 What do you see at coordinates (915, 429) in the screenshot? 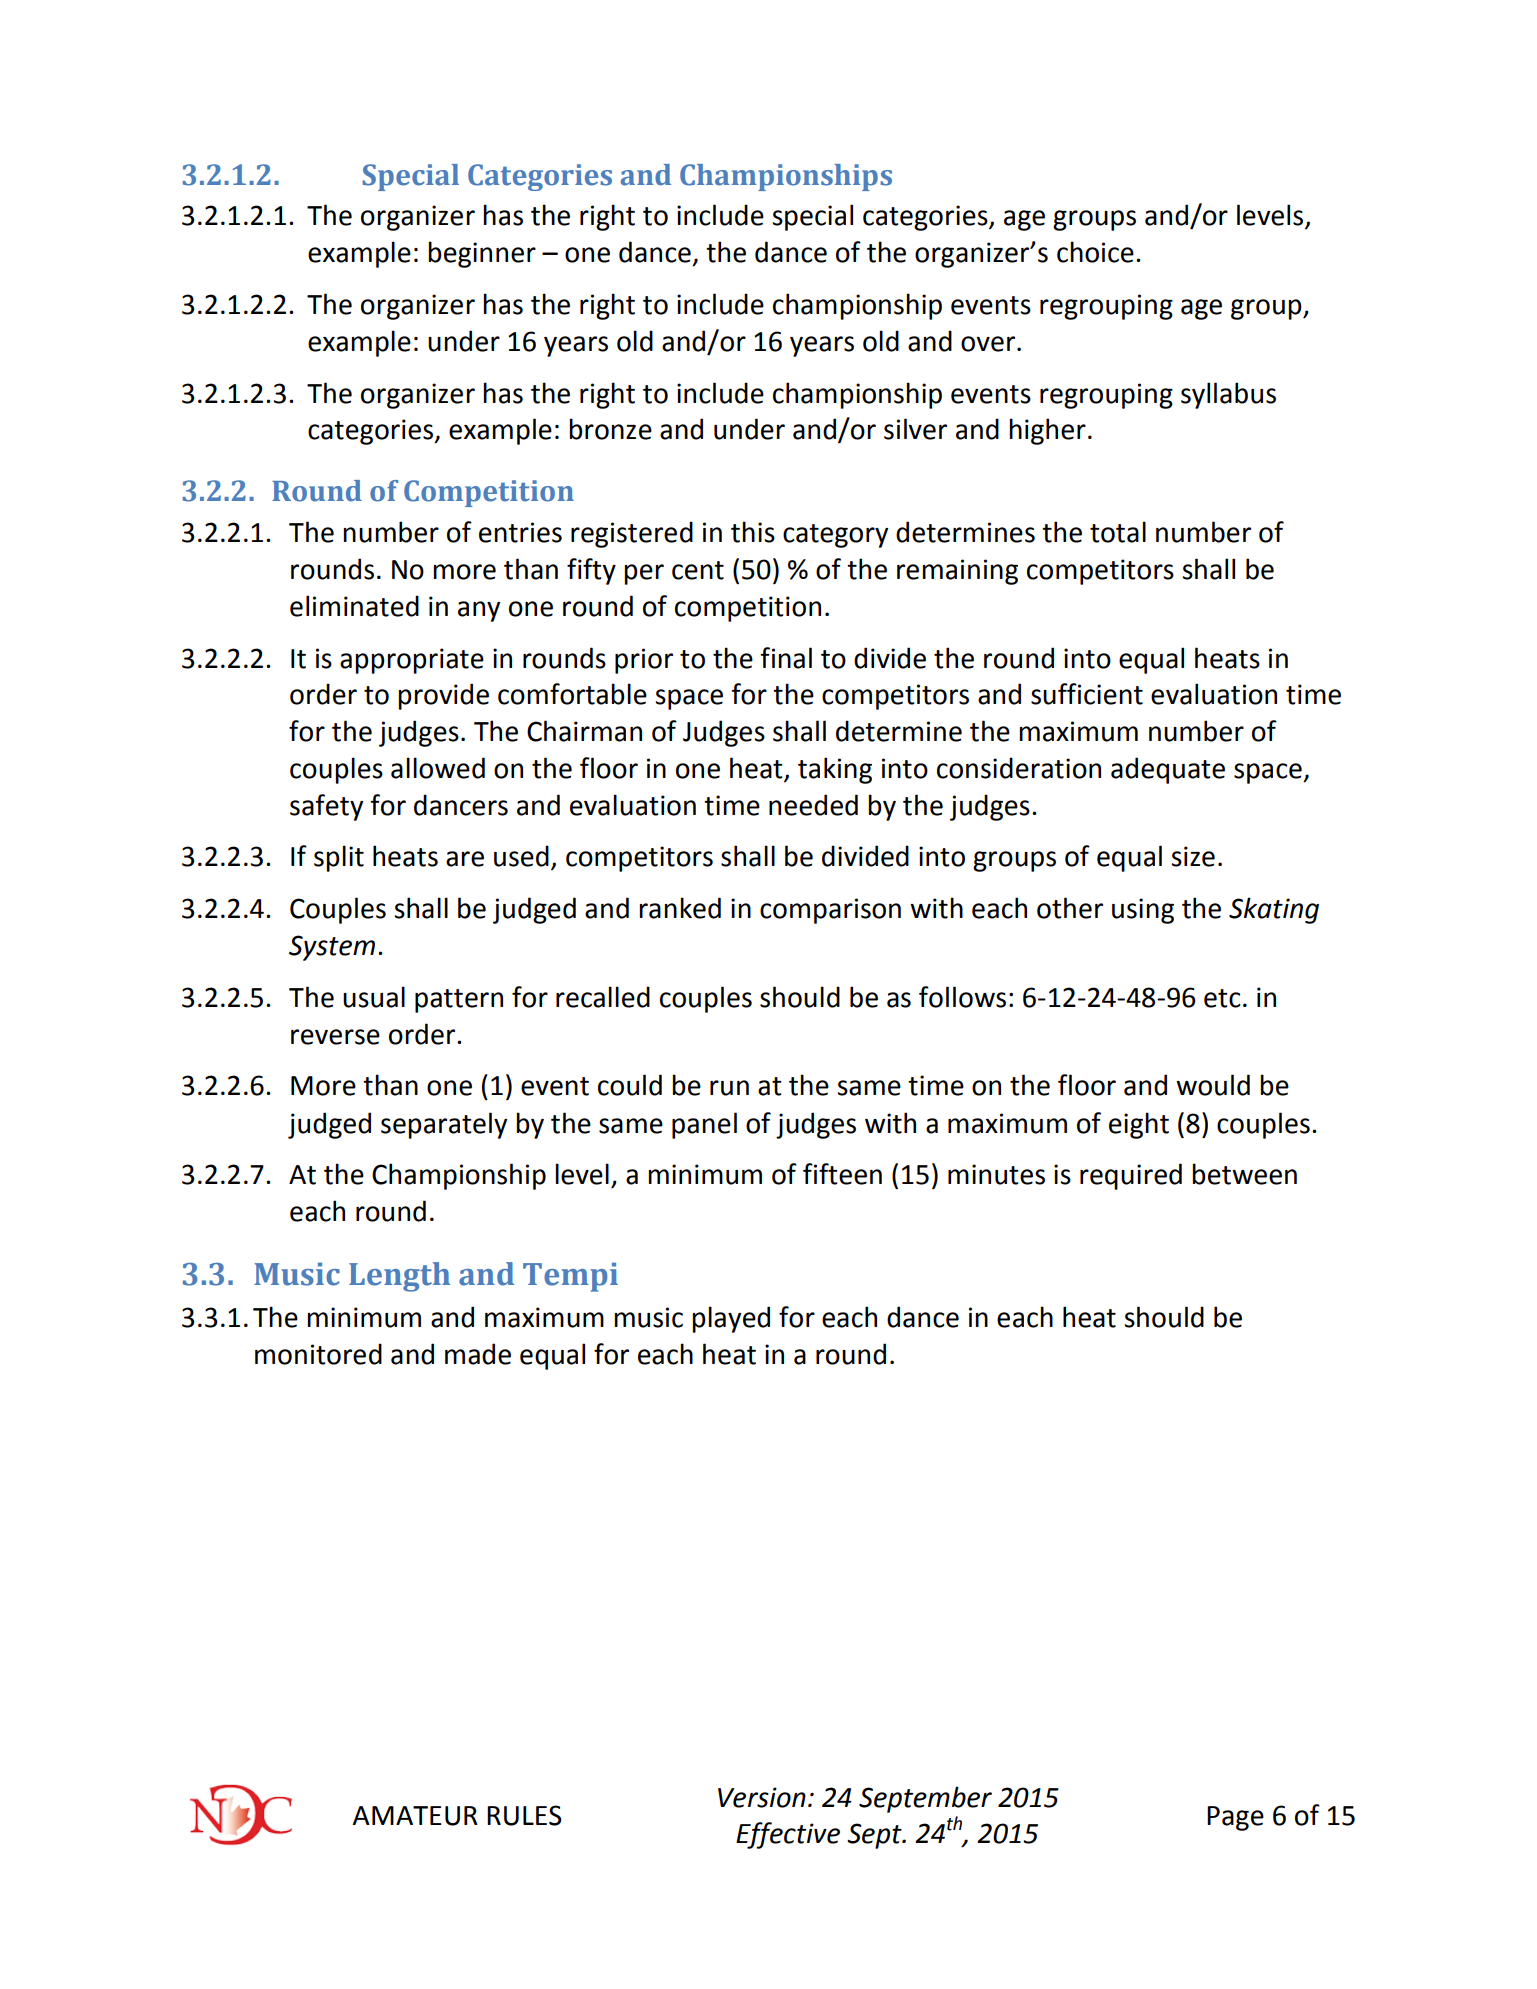
I see `silver` at bounding box center [915, 429].
